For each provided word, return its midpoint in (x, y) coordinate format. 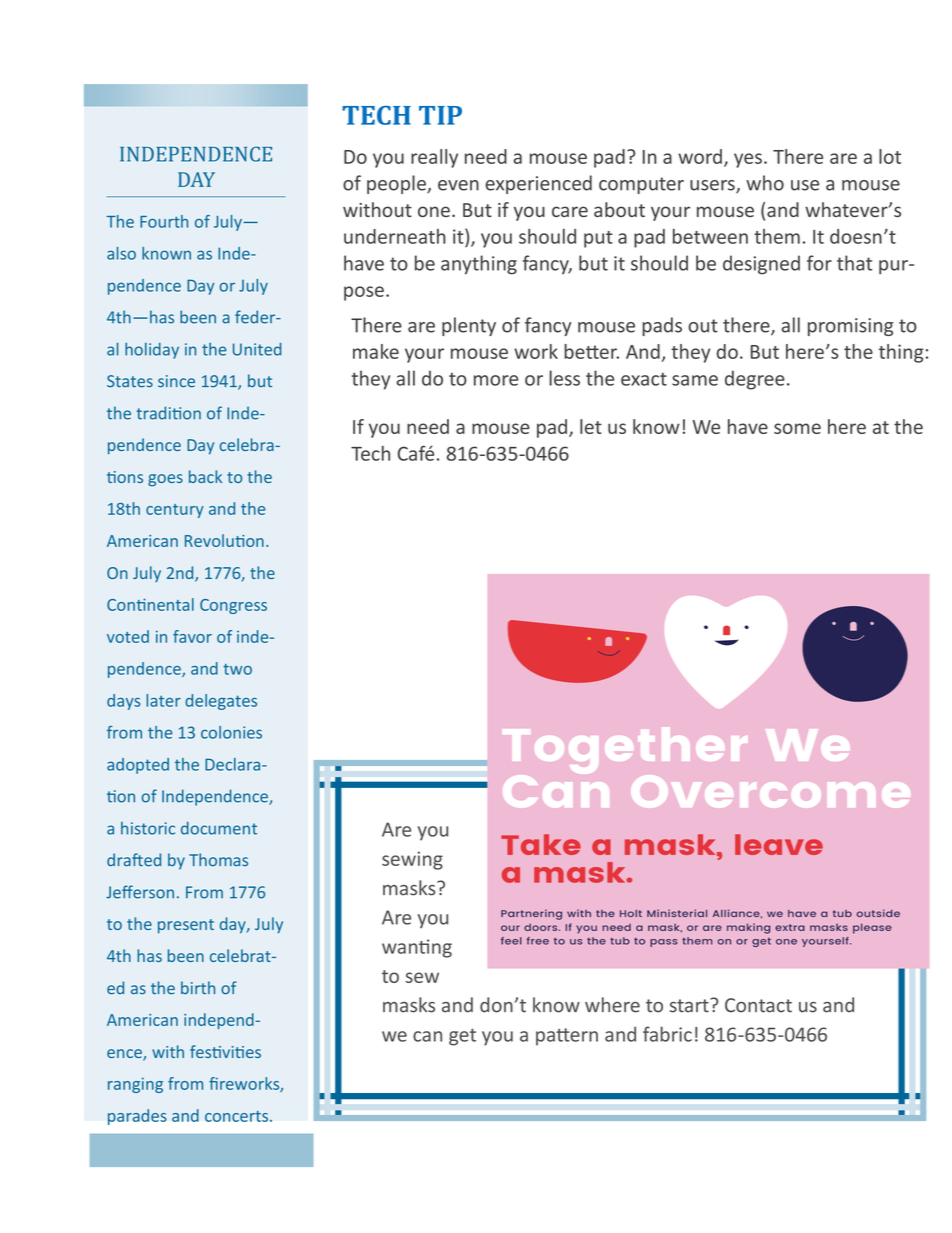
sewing (412, 860)
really (434, 158)
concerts (238, 1116)
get (462, 1037)
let (591, 426)
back (205, 476)
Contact (758, 1005)
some (797, 428)
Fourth (164, 221)
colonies (231, 732)
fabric (667, 1034)
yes (748, 160)
